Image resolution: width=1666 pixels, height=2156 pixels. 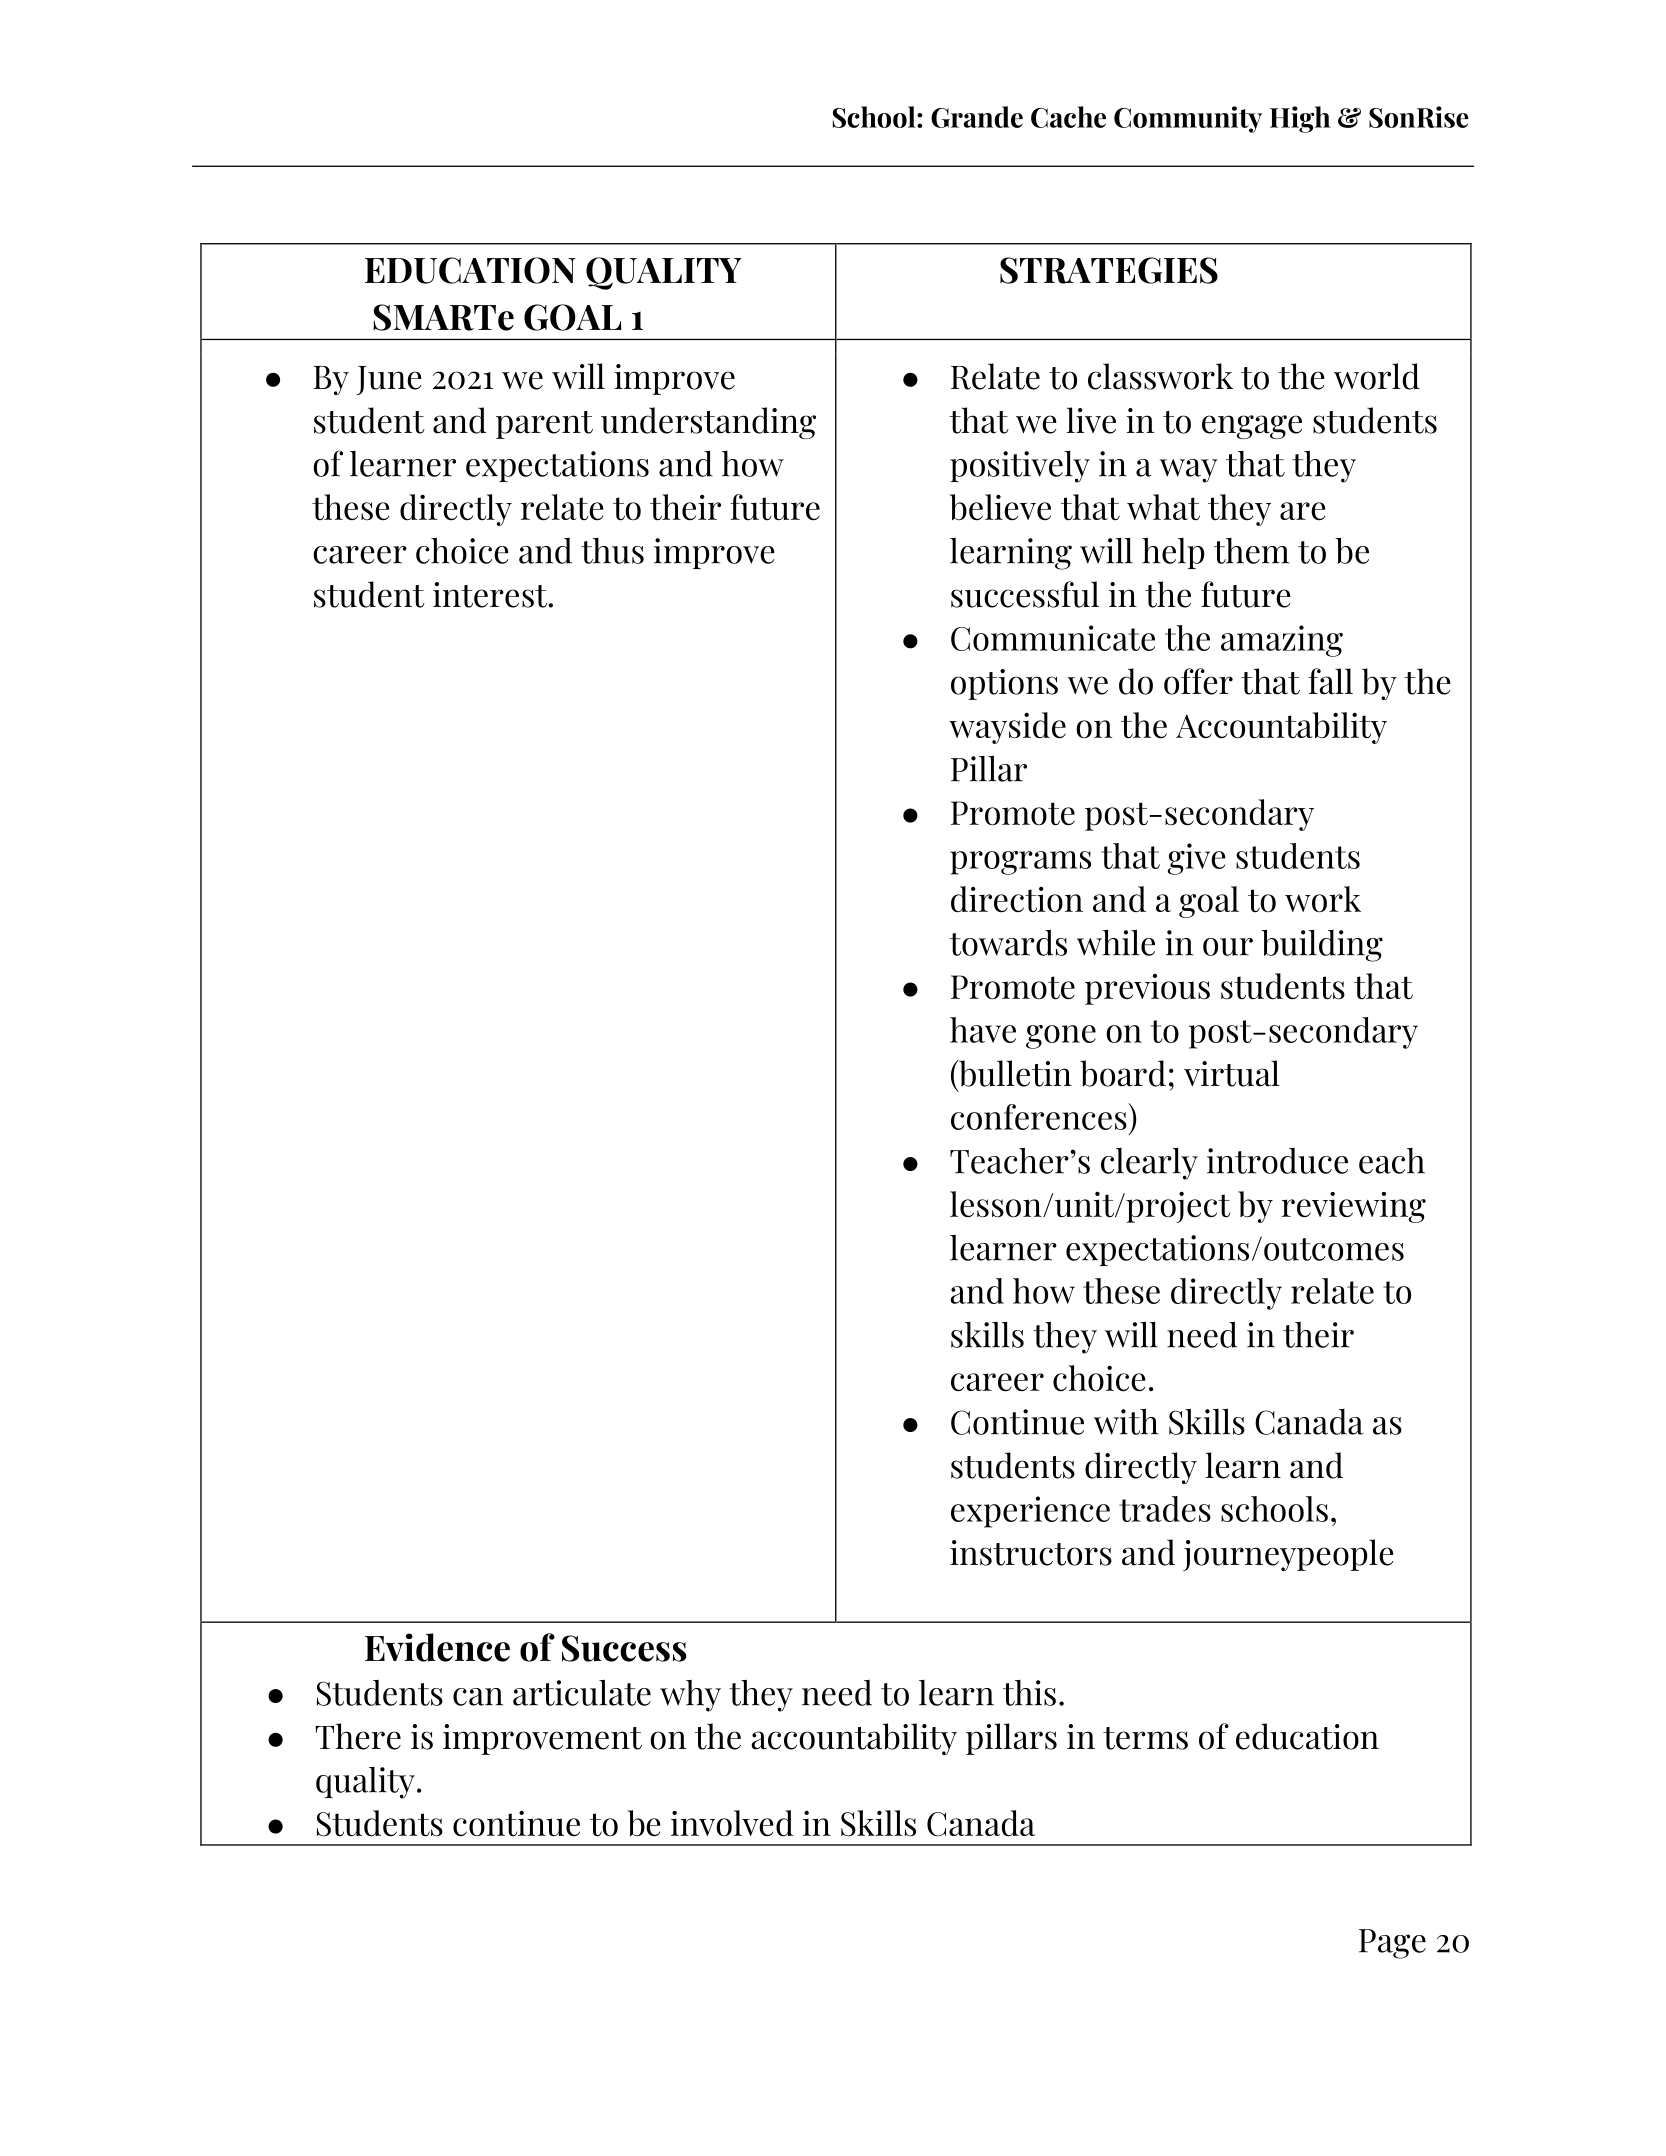 What do you see at coordinates (1007, 728) in the page?
I see `wayside` at bounding box center [1007, 728].
